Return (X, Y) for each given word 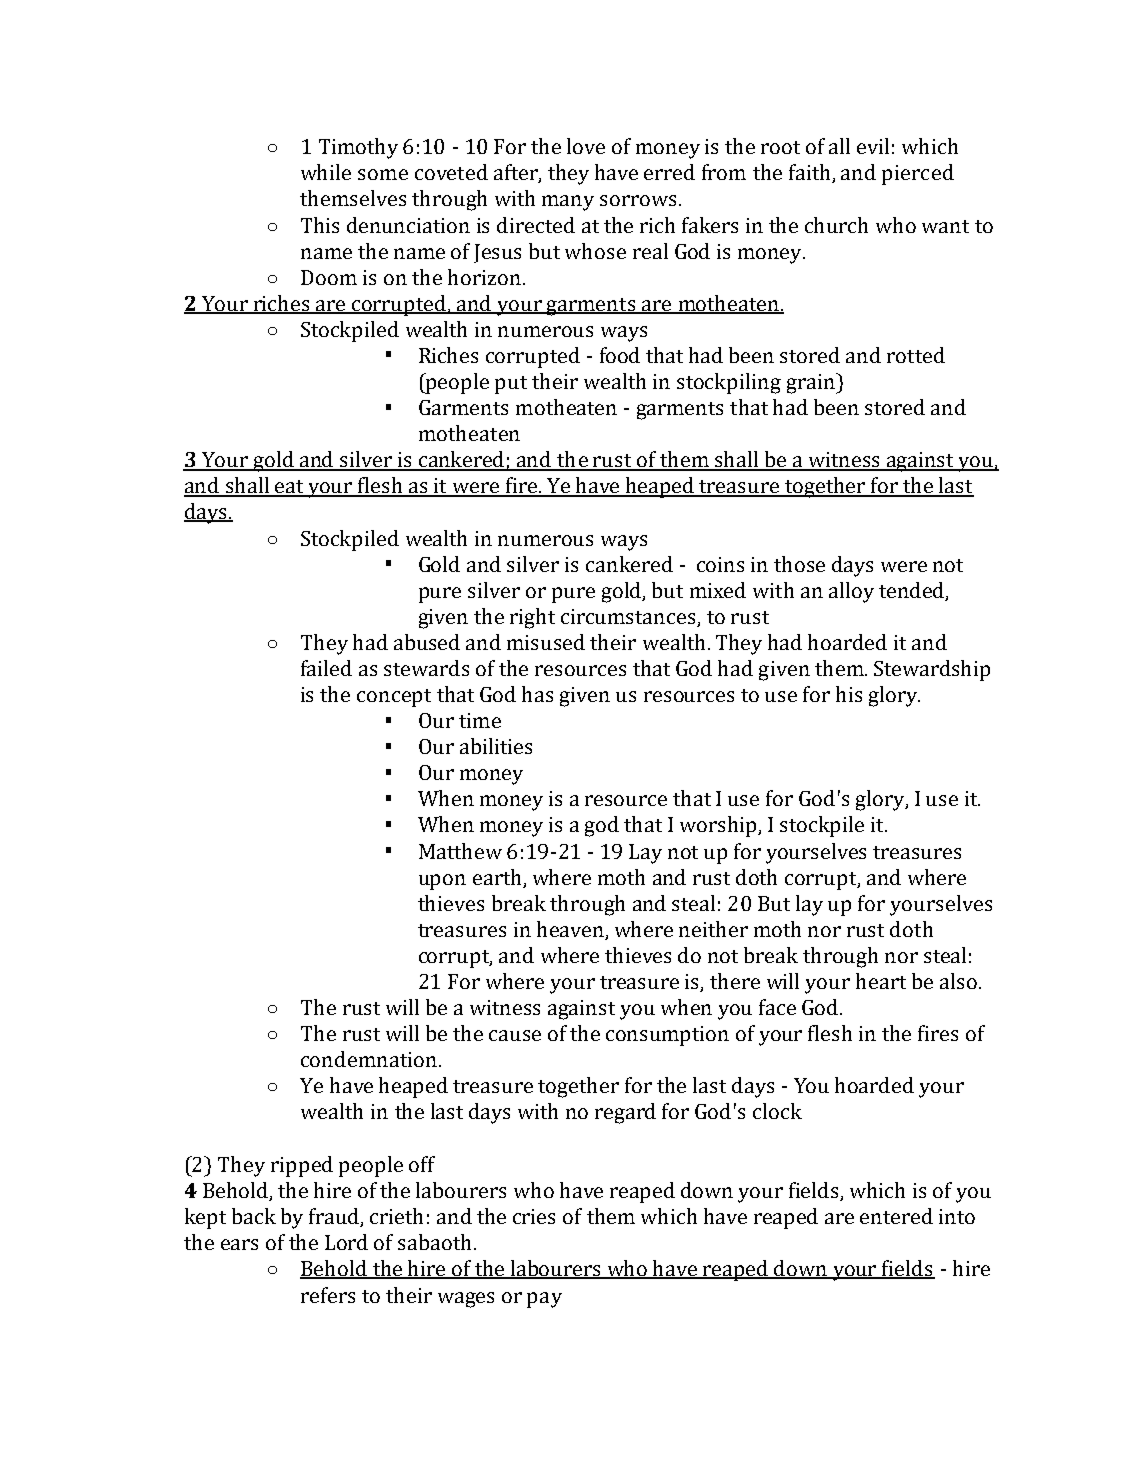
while (326, 172)
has (537, 694)
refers (328, 1295)
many (568, 203)
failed (326, 668)
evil (873, 146)
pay (544, 1300)
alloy (851, 592)
